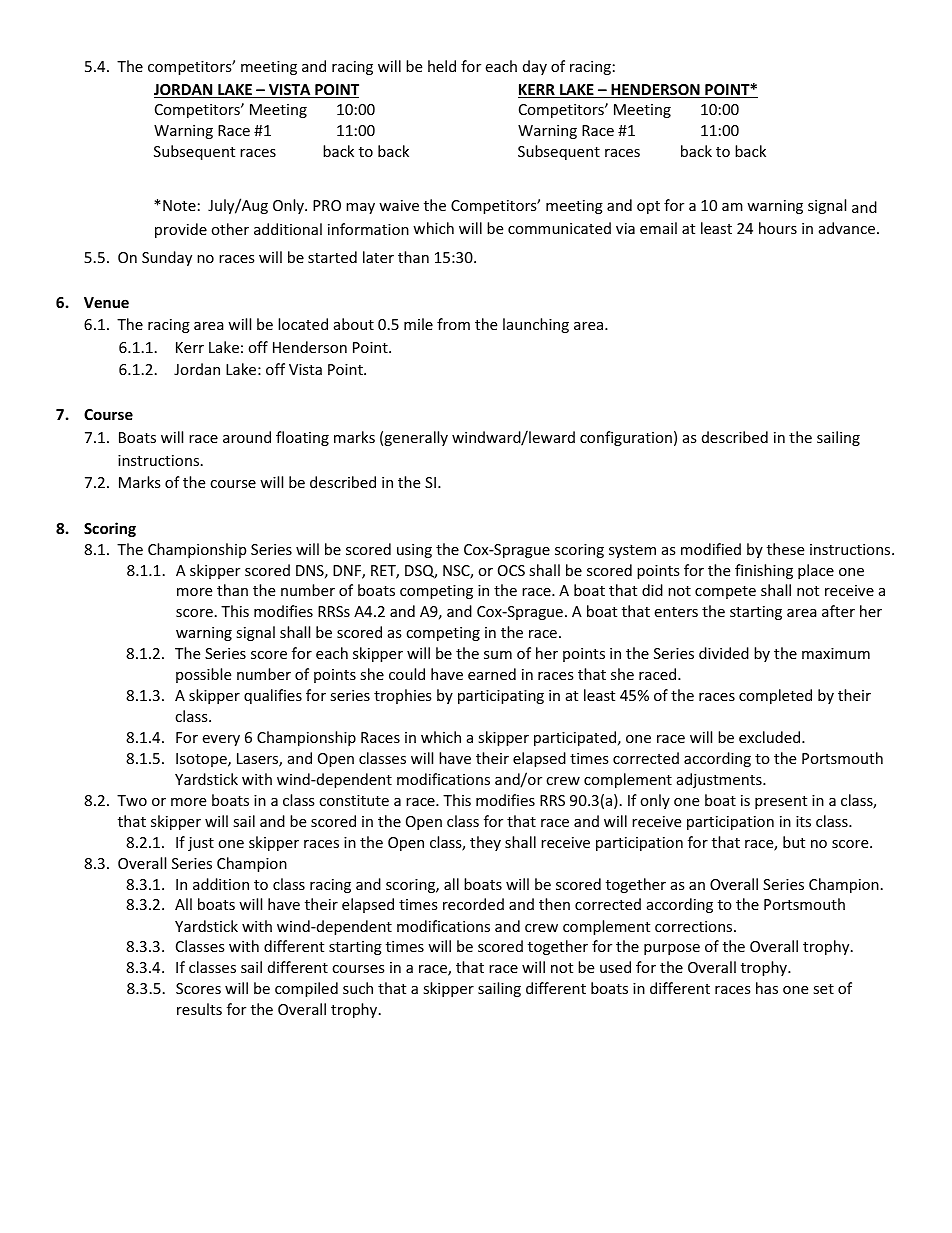 The width and height of the document is (952, 1233). I want to click on Note, so click(179, 205).
